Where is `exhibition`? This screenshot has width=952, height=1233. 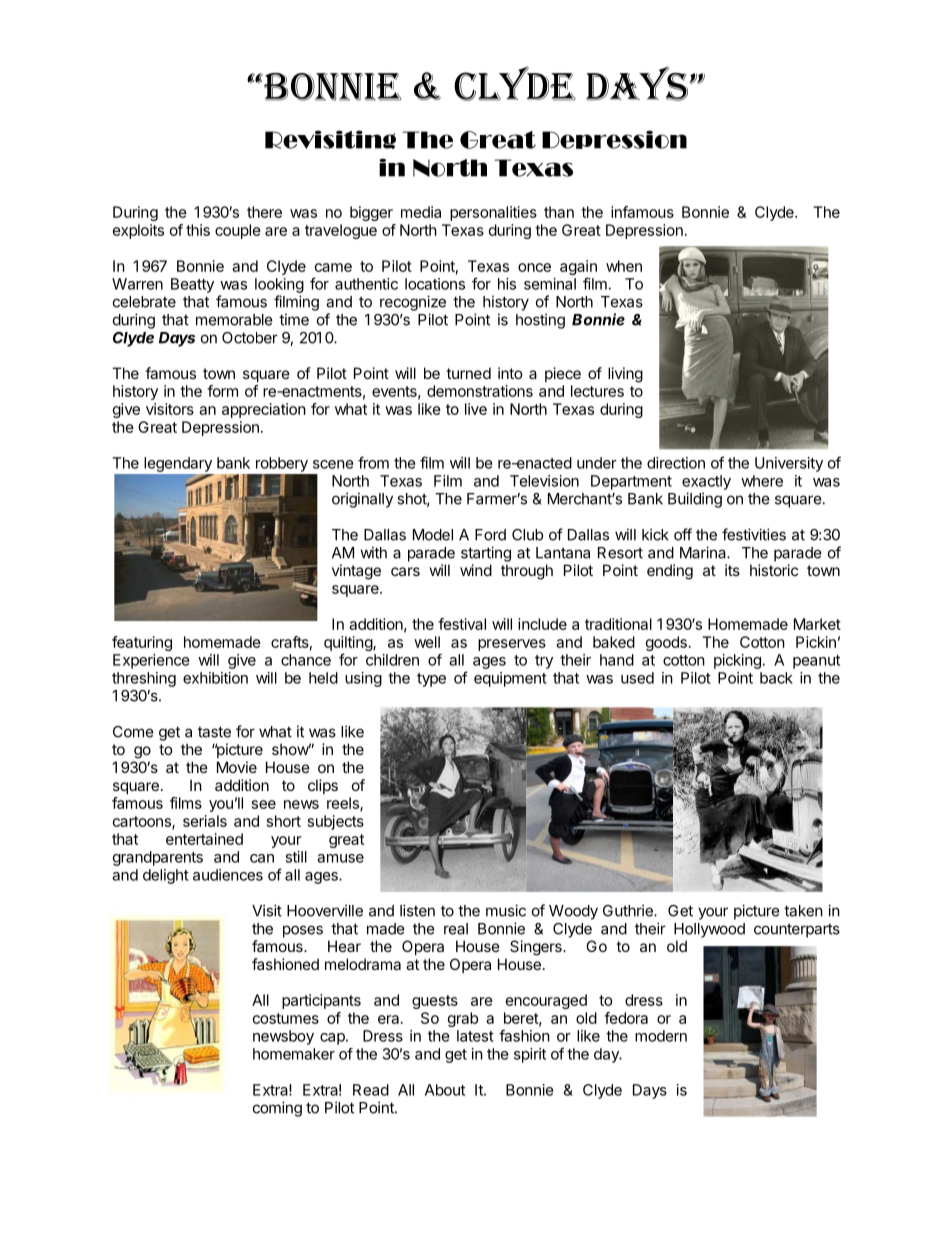 exhibition is located at coordinates (215, 678).
